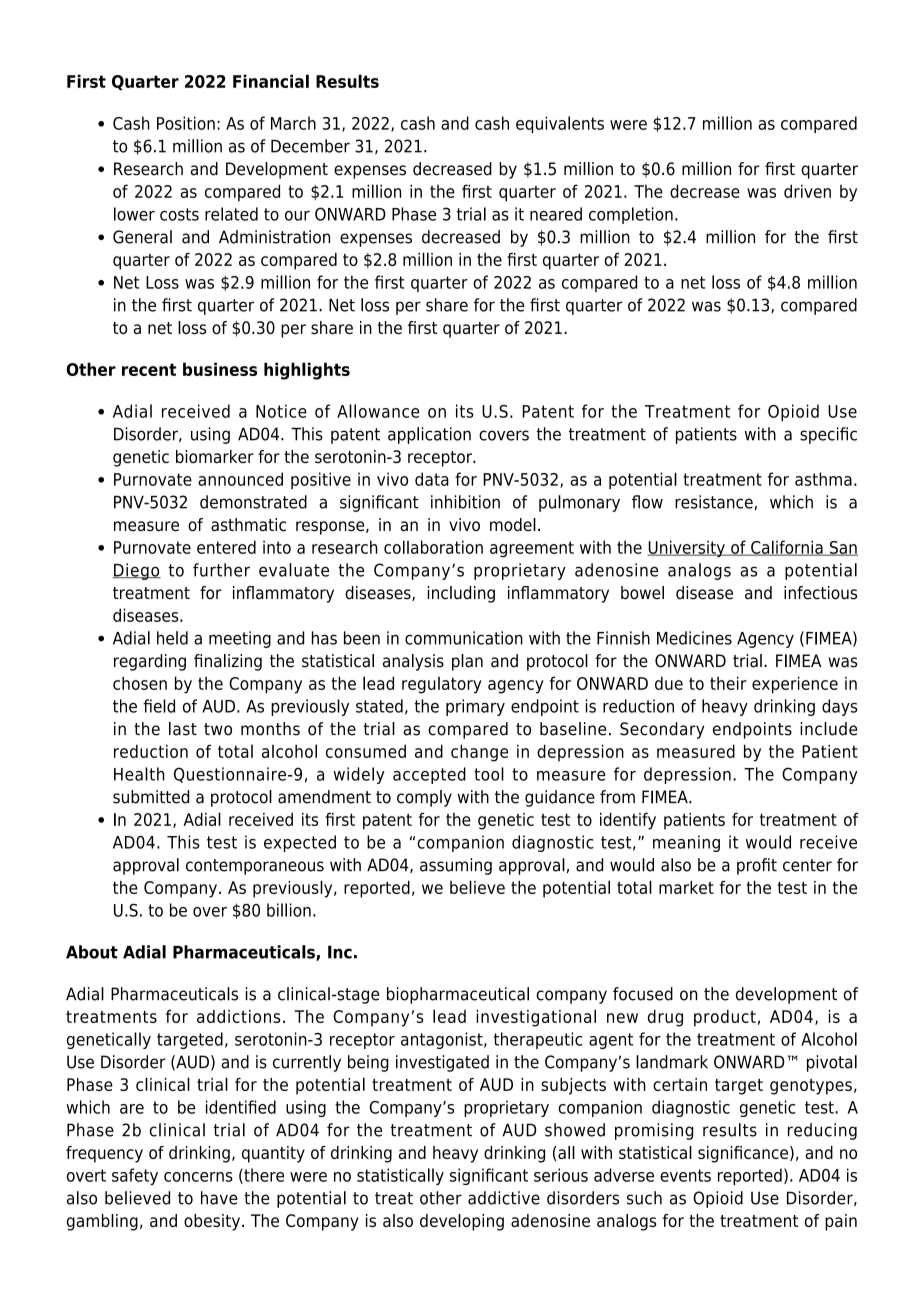  I want to click on driven, so click(807, 191).
